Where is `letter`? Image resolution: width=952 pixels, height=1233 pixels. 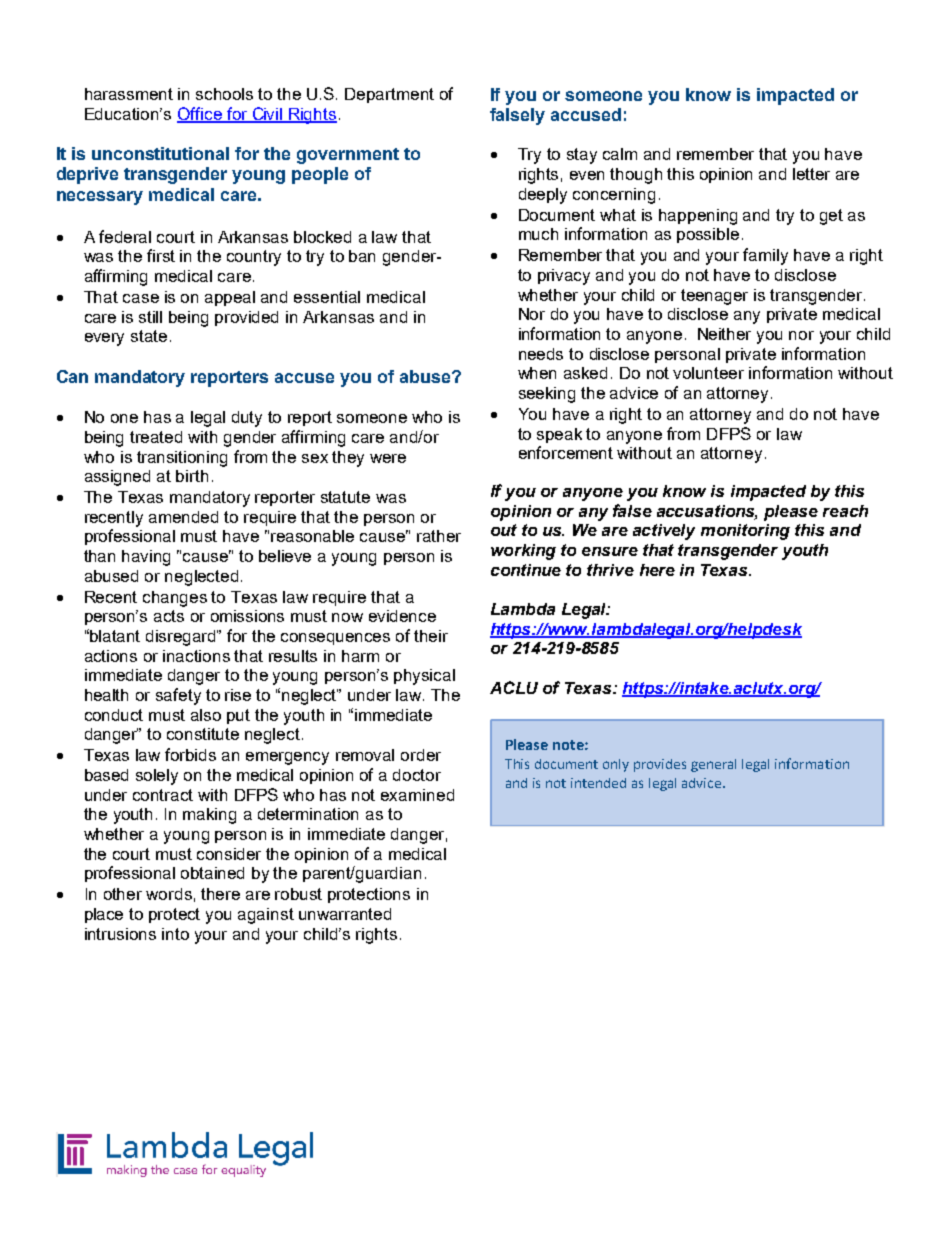 letter is located at coordinates (811, 174).
